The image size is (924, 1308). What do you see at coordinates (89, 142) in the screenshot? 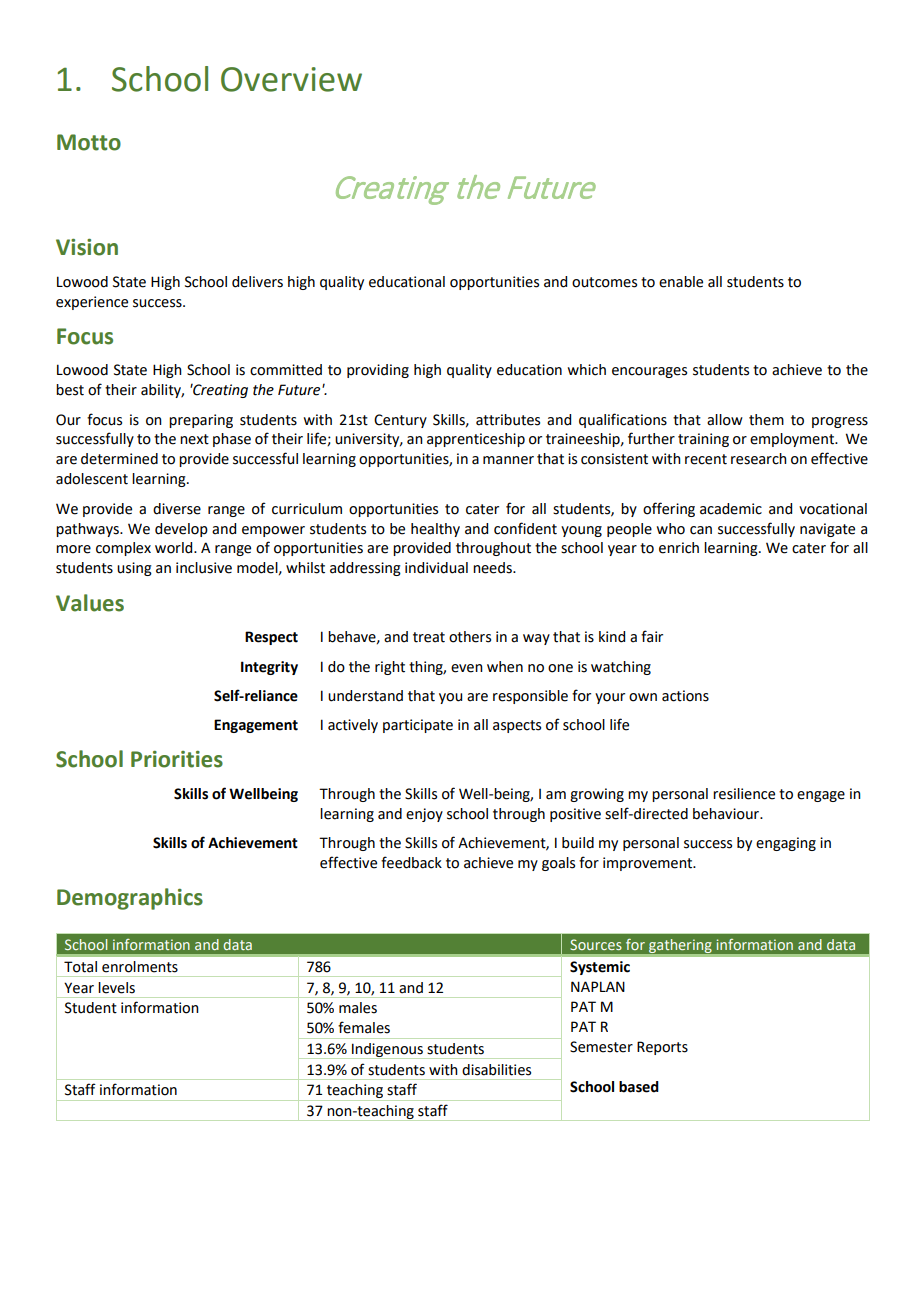
I see `Motto` at bounding box center [89, 142].
